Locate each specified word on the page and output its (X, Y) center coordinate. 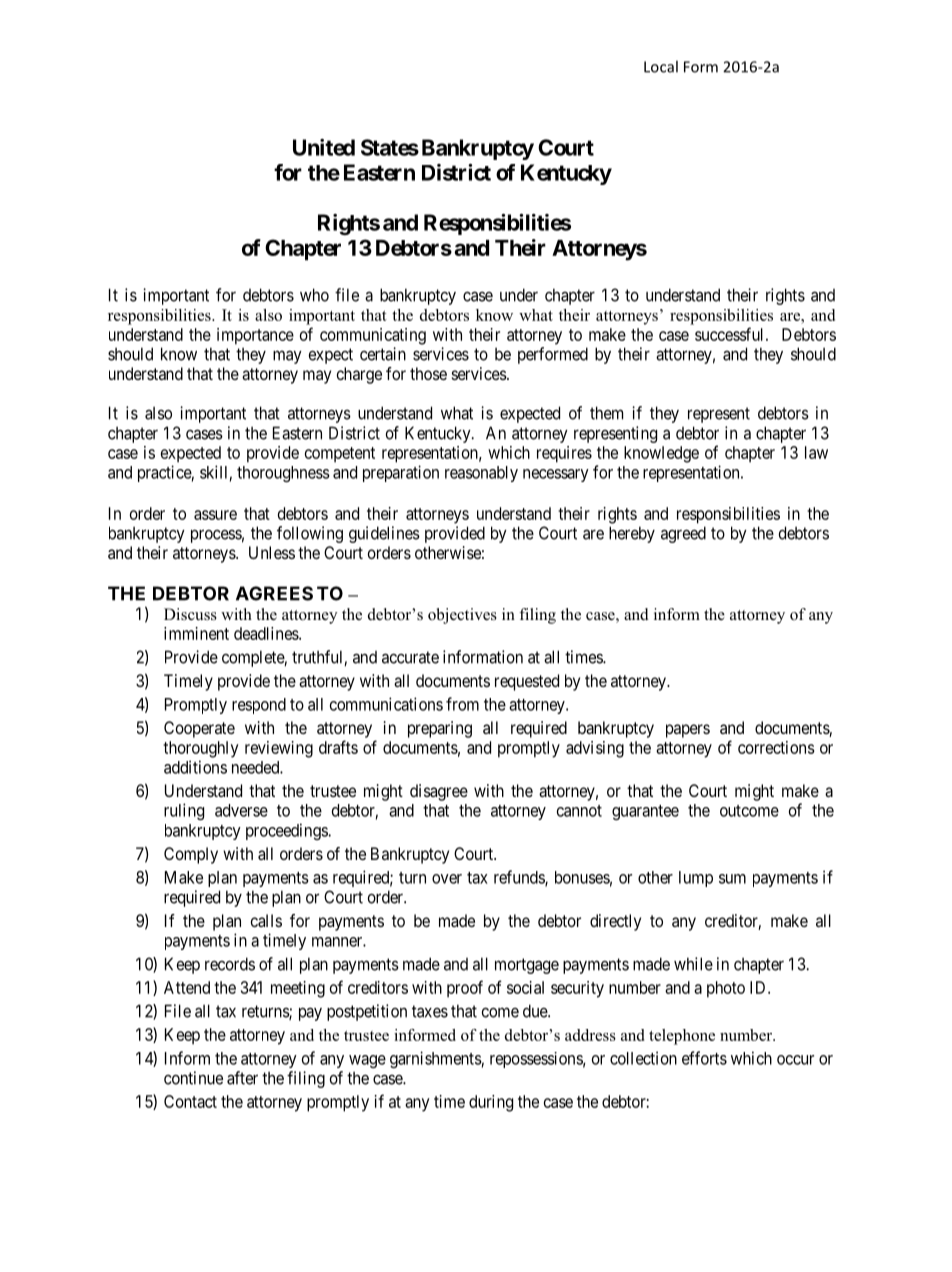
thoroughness (283, 474)
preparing (440, 729)
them (606, 413)
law (816, 452)
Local (661, 66)
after (242, 1078)
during (491, 1103)
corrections (776, 747)
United (324, 147)
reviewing (279, 749)
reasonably (481, 474)
